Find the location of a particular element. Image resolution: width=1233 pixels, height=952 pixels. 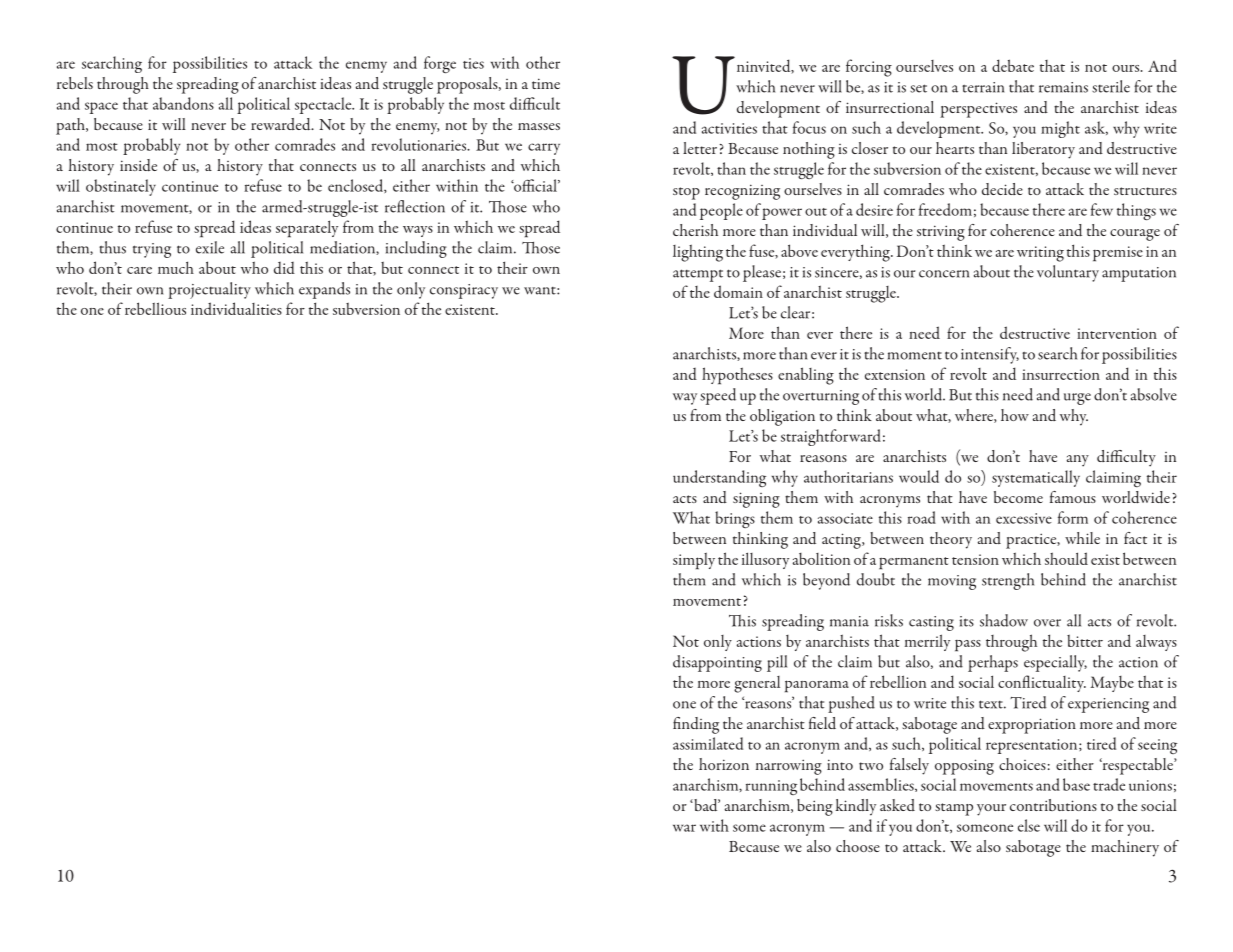

hypotheses is located at coordinates (737, 376).
